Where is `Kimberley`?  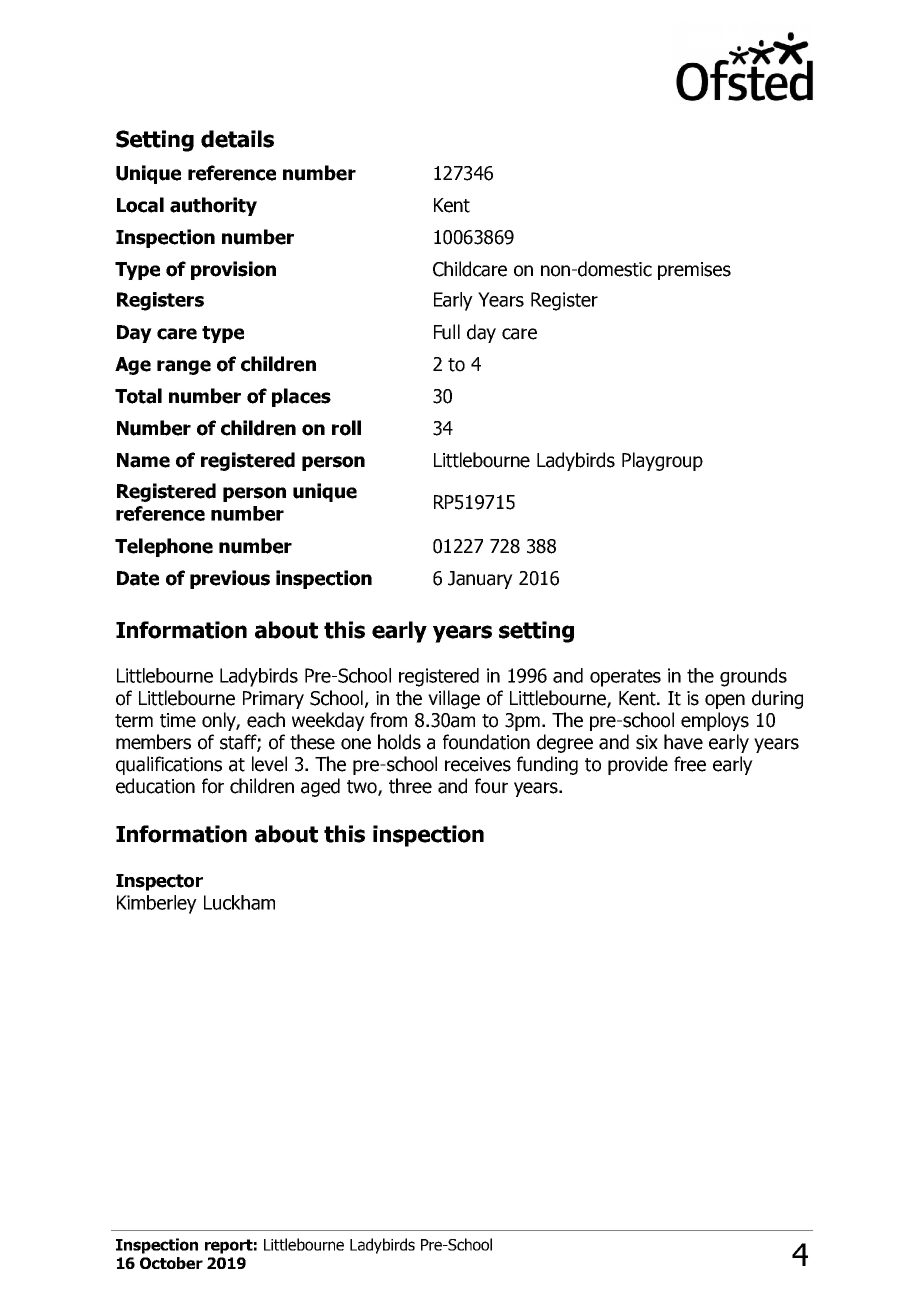 Kimberley is located at coordinates (157, 904).
